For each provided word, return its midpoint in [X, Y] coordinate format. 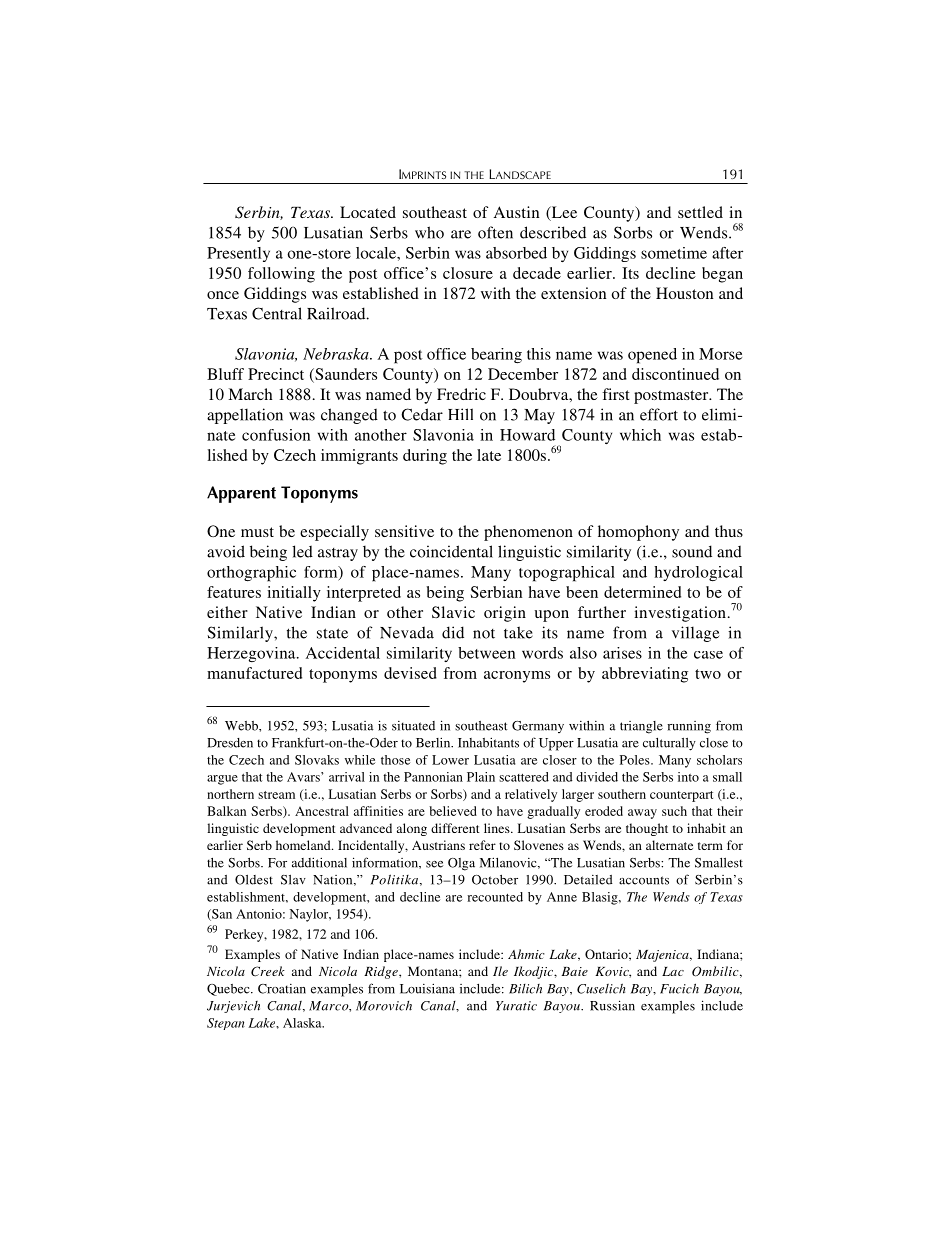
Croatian [282, 989]
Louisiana [427, 988]
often [495, 232]
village [695, 634]
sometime [674, 253]
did [453, 632]
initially [294, 594]
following [281, 275]
